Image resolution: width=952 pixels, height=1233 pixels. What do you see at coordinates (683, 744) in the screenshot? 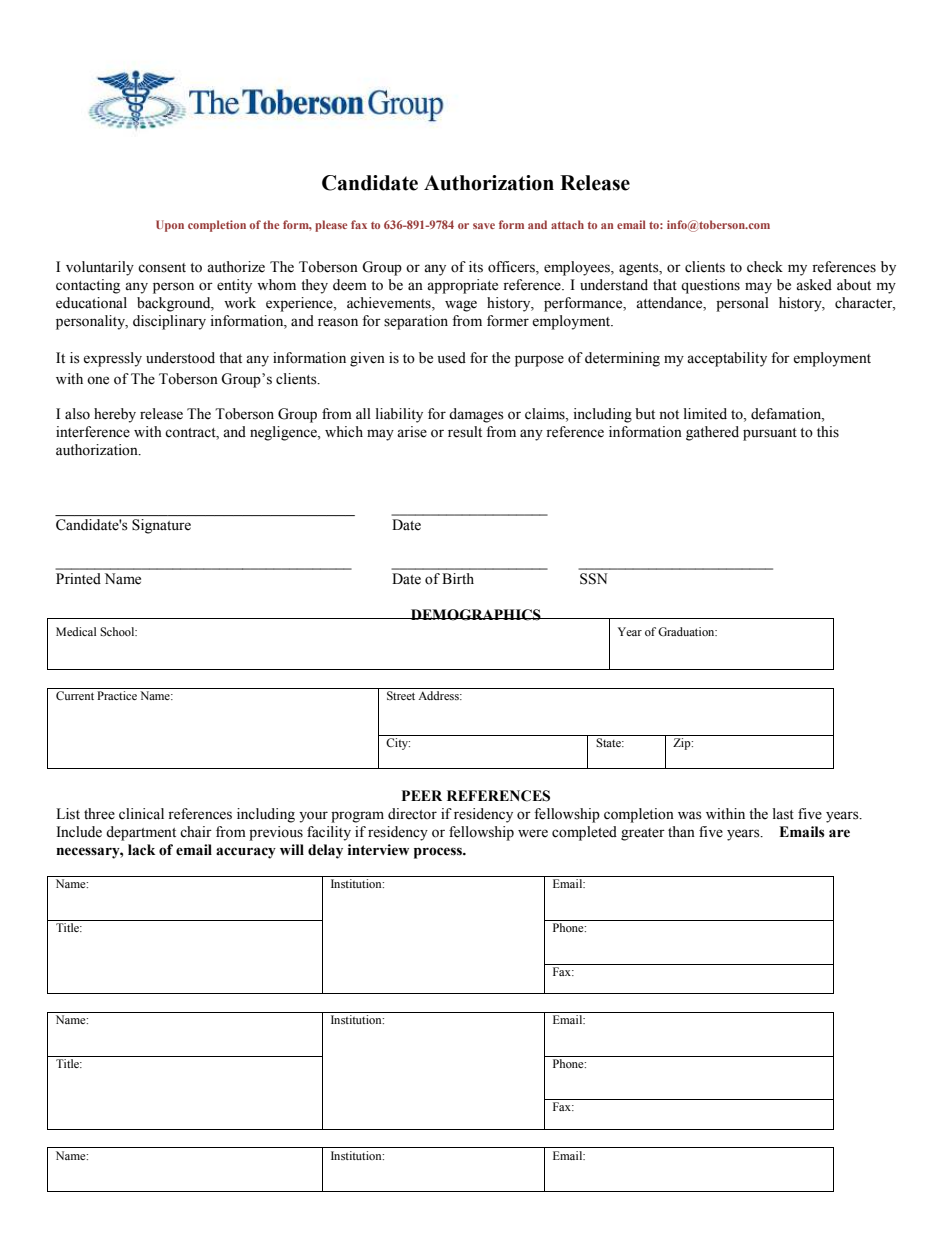
I see `Zip` at bounding box center [683, 744].
